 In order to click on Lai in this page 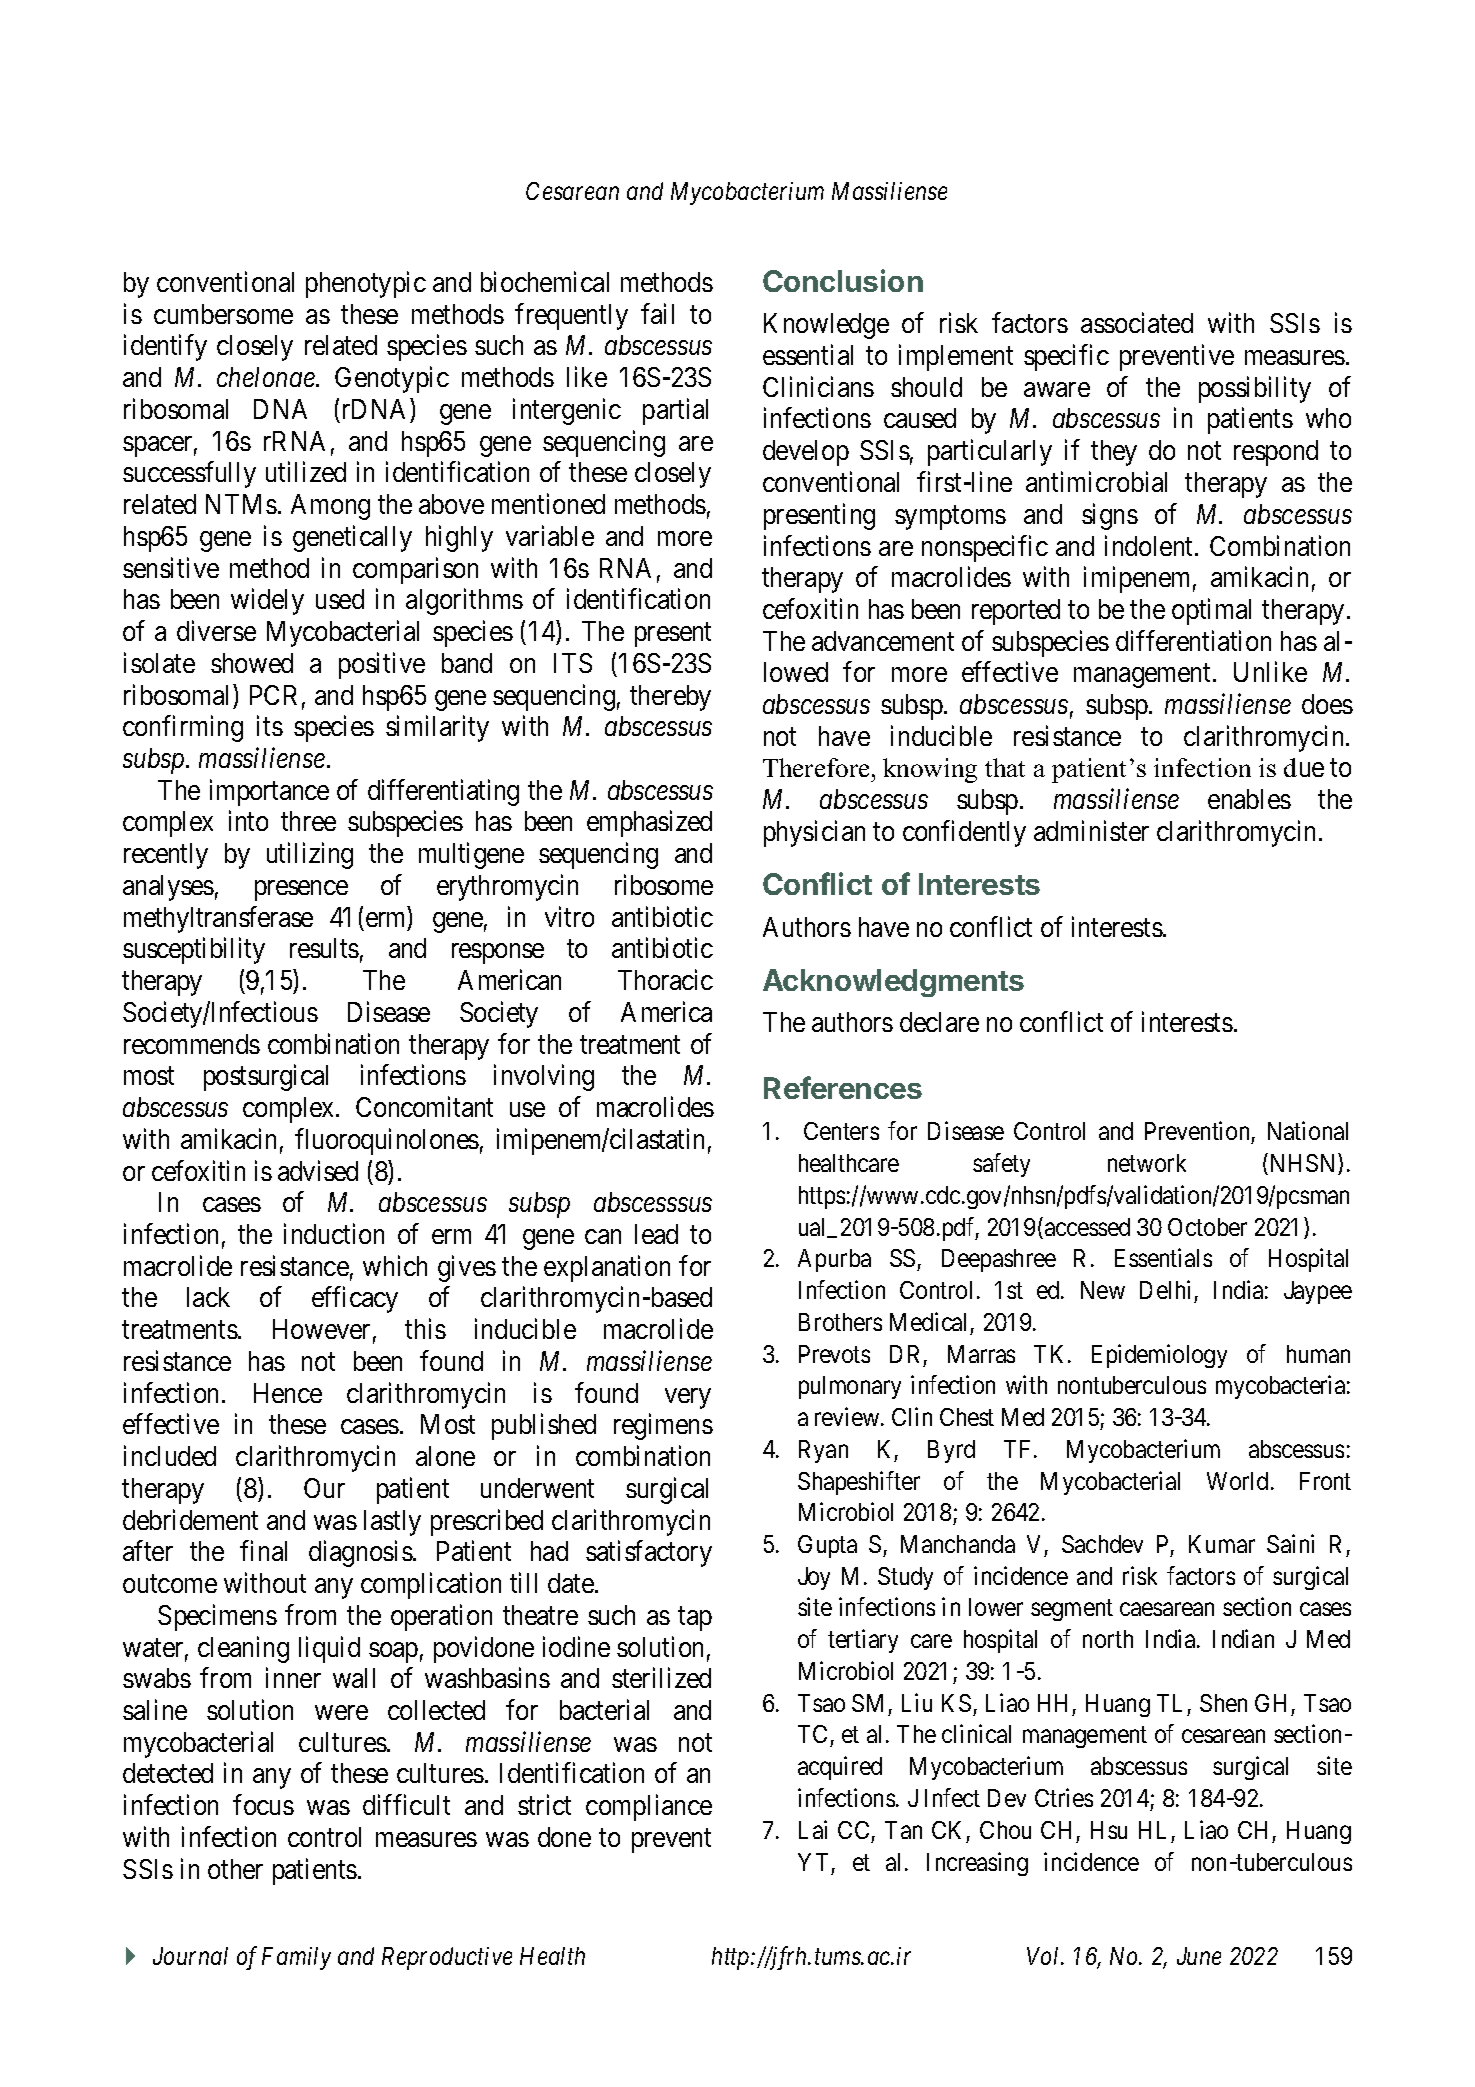, I will do `click(813, 1829)`.
